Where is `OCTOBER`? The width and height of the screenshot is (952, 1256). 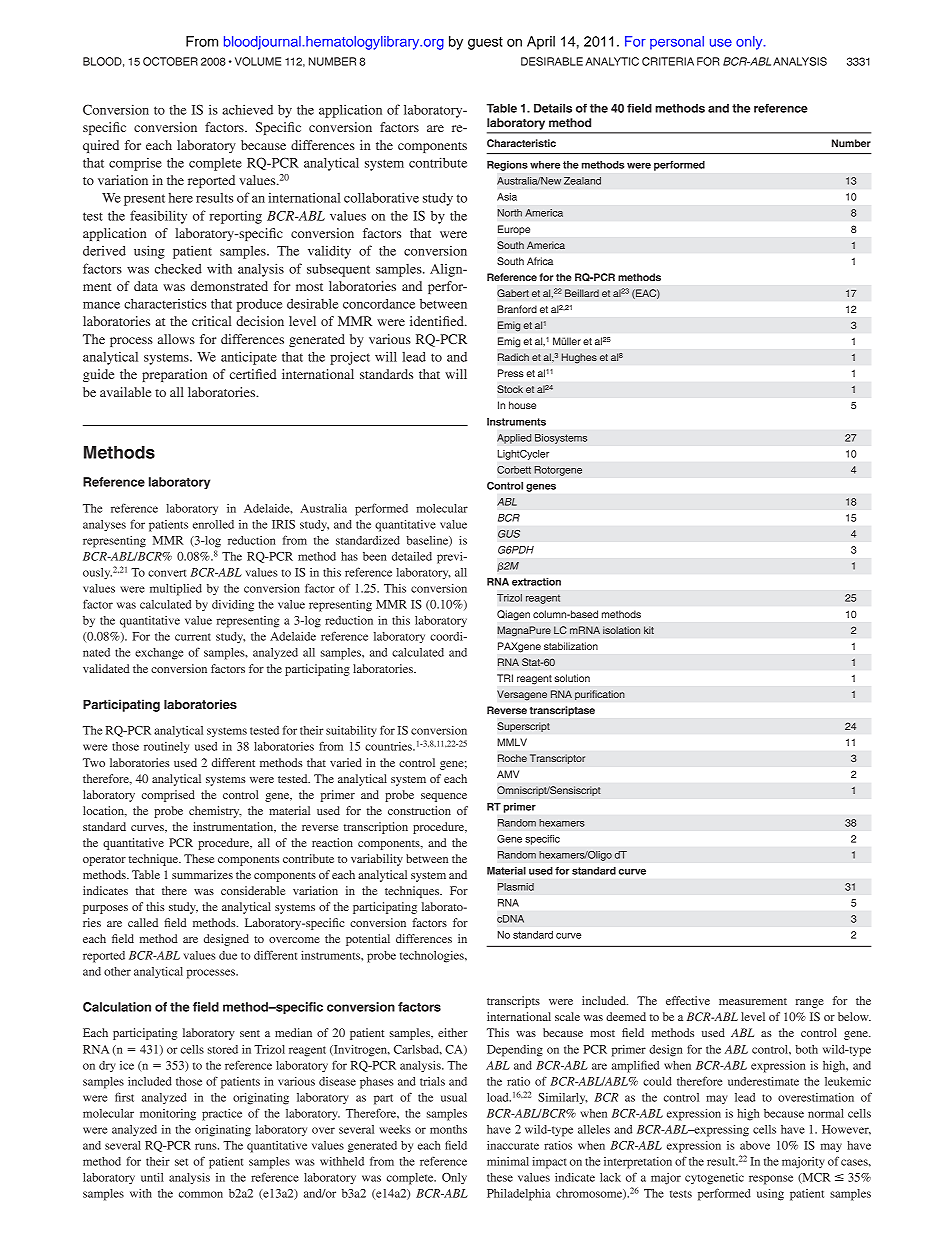 OCTOBER is located at coordinates (170, 61).
